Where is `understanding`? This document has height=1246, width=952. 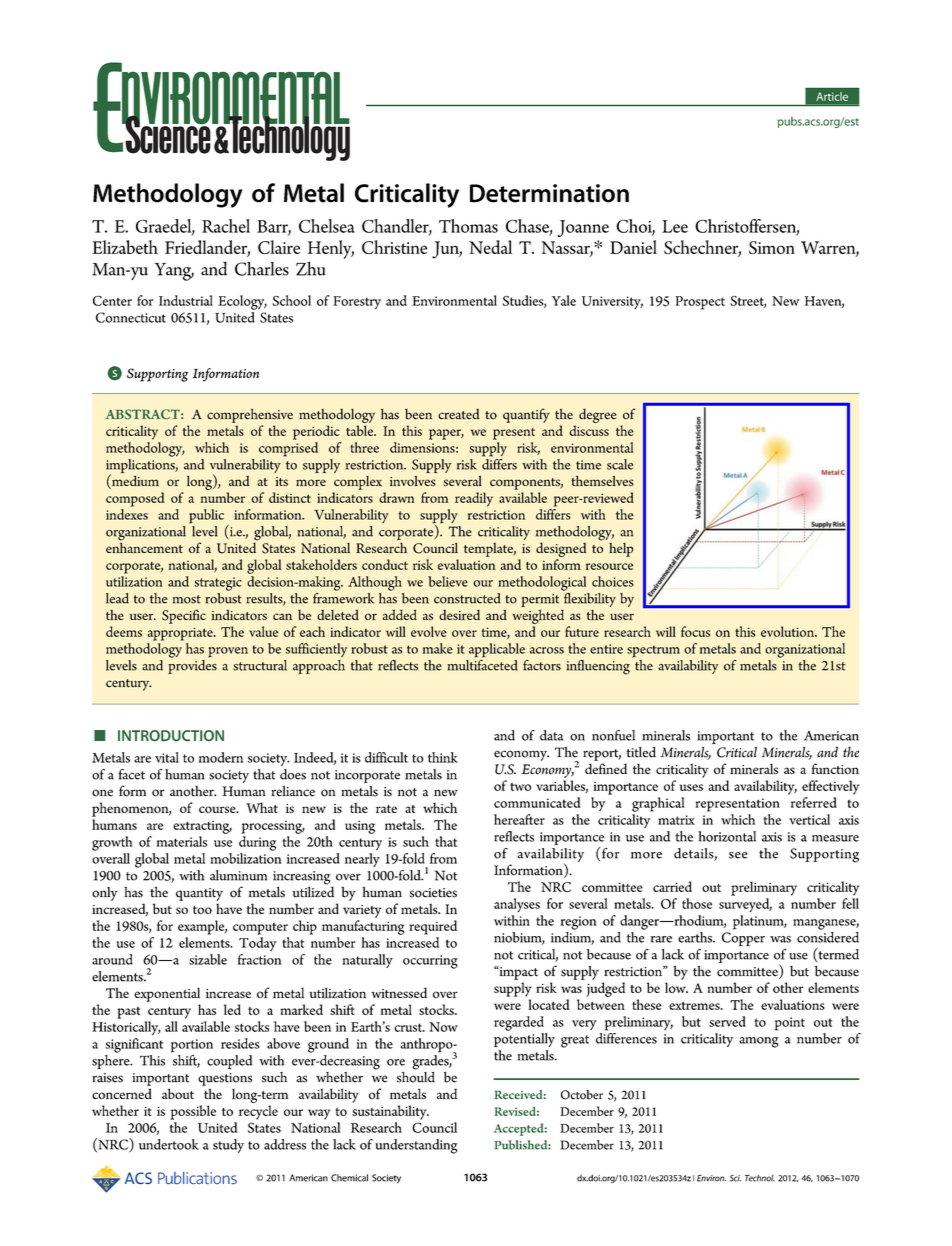 understanding is located at coordinates (416, 1146).
